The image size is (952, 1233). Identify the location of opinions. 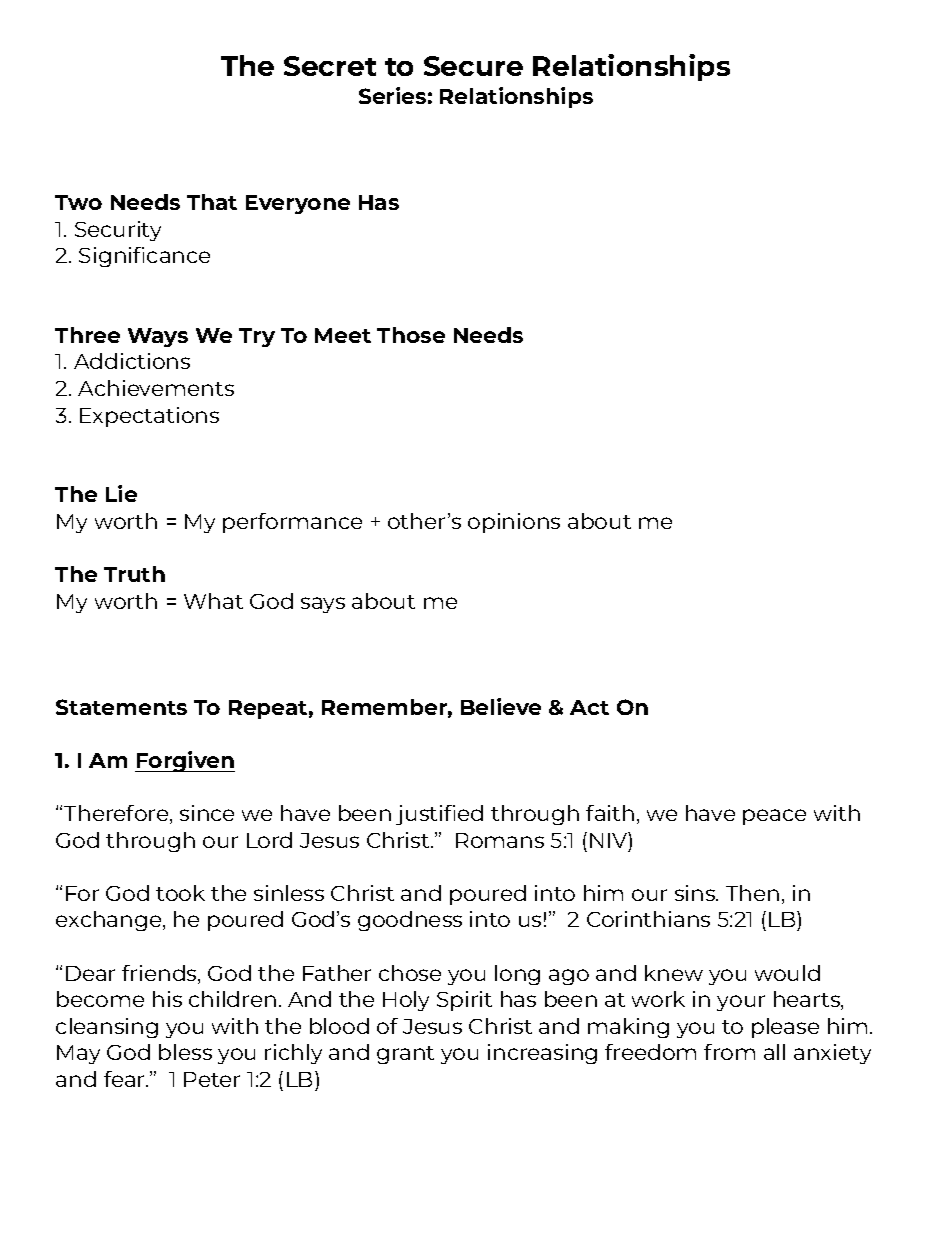
(514, 523).
